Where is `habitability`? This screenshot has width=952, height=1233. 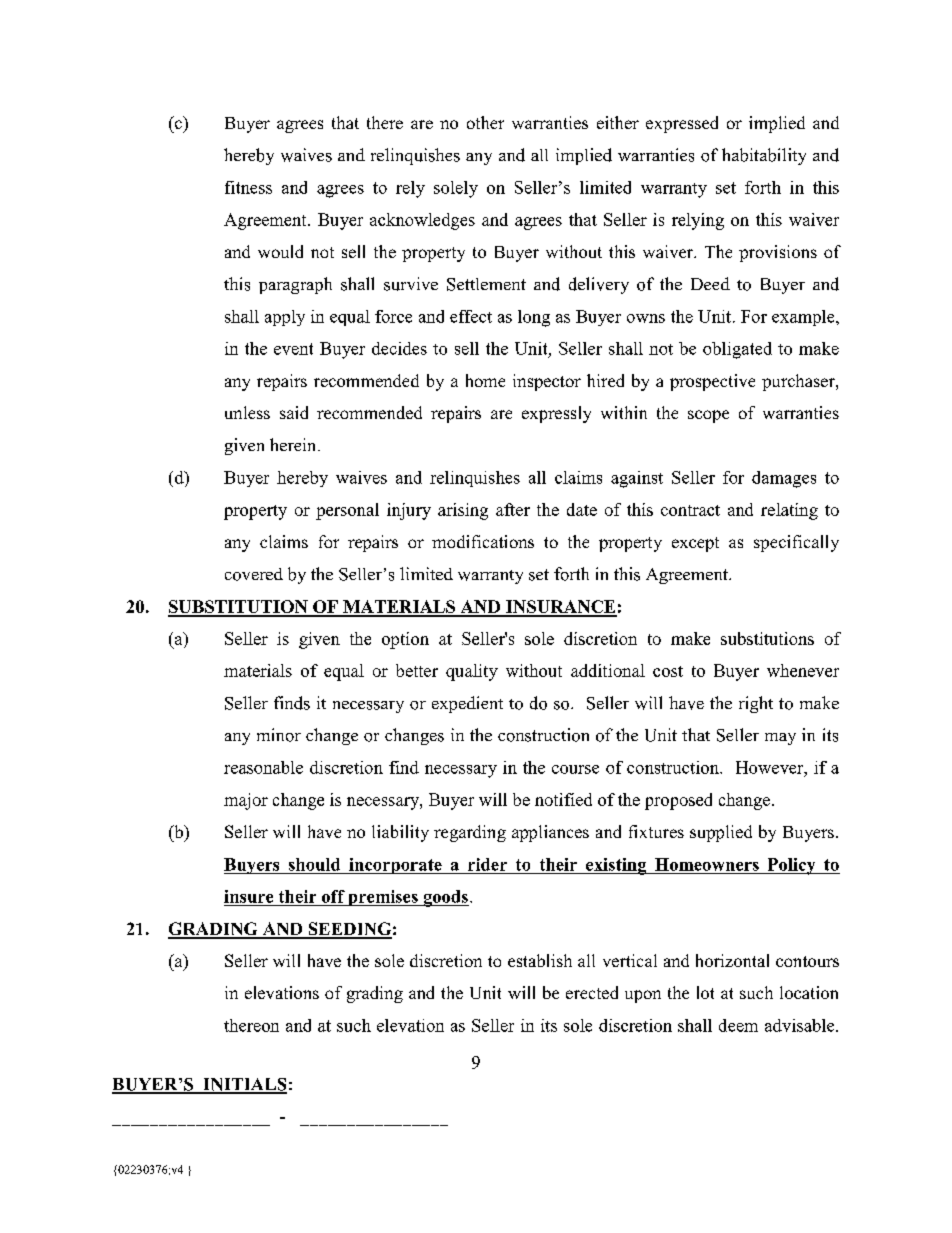
habitability is located at coordinates (764, 156).
